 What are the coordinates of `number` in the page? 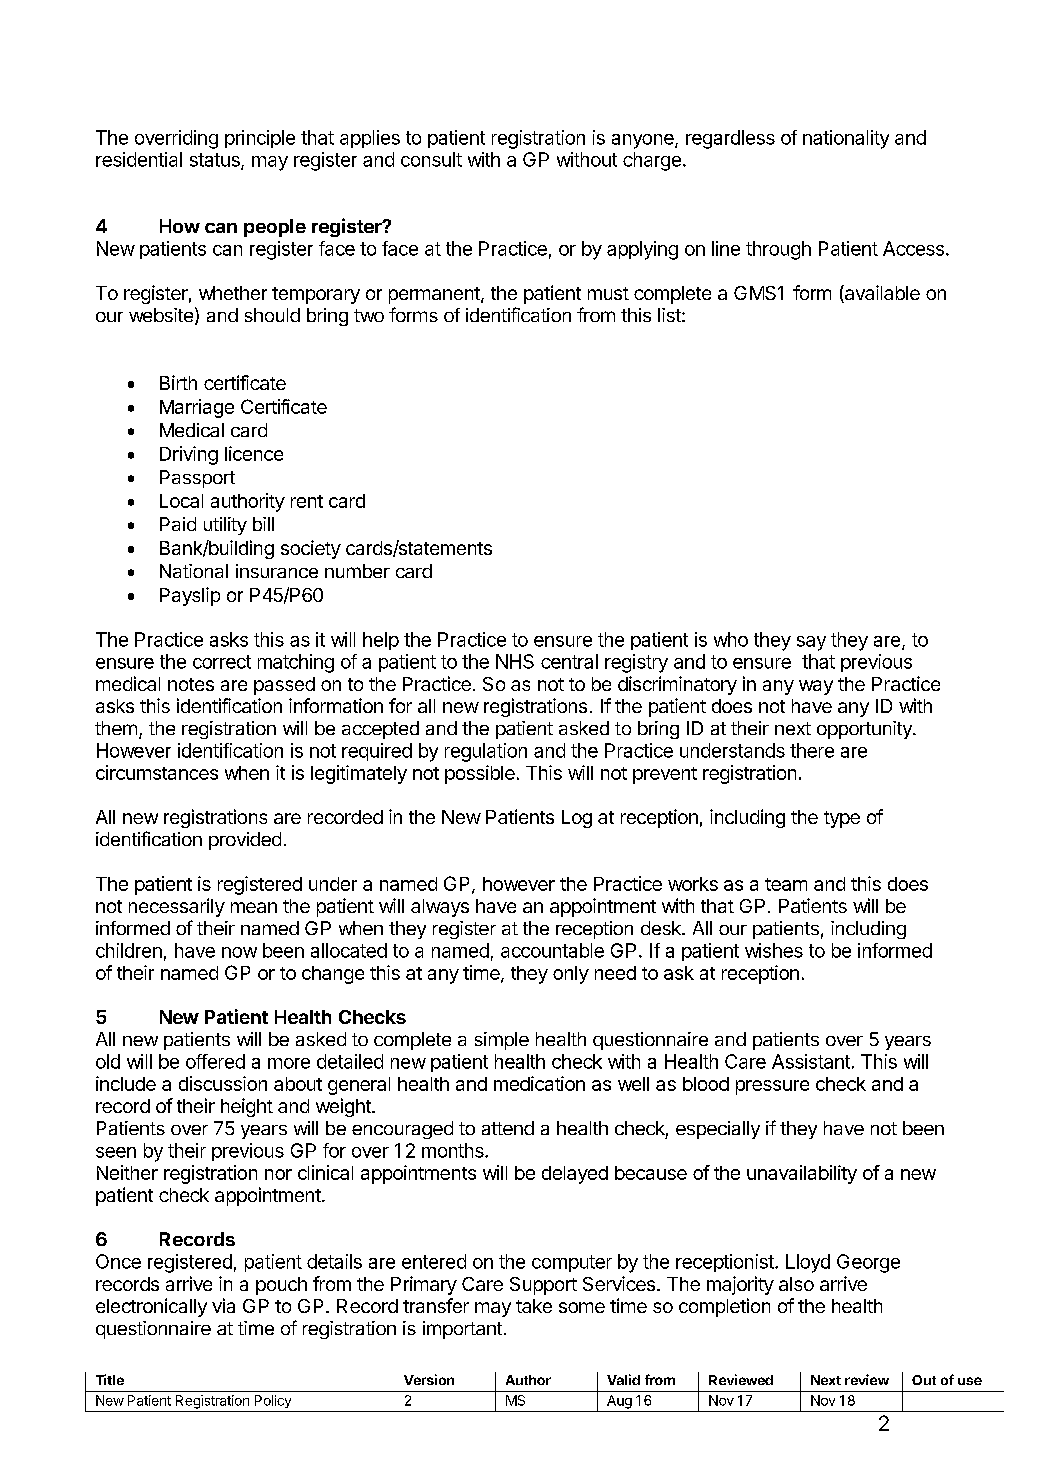 It's located at (357, 571).
